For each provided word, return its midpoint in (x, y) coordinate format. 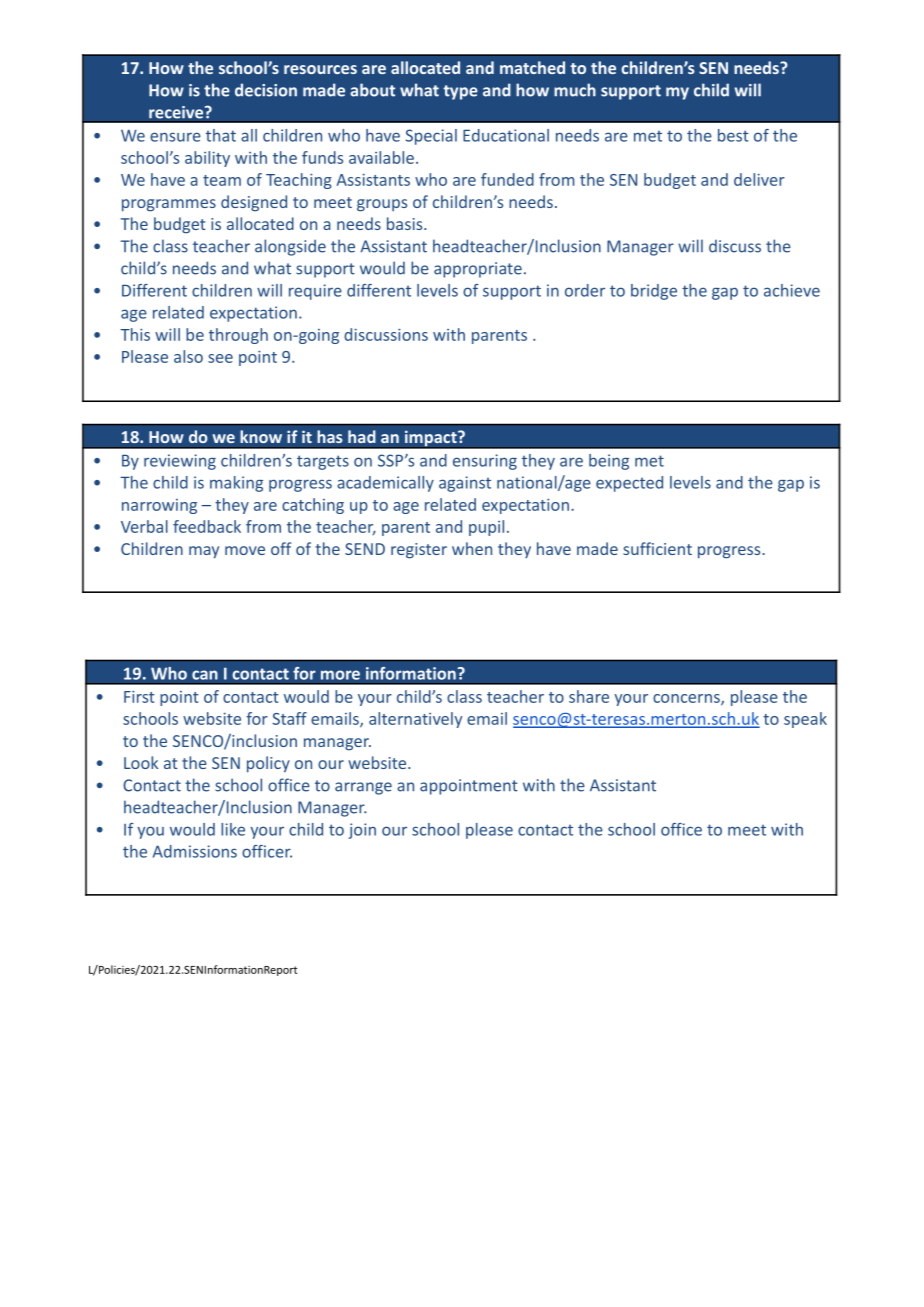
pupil (486, 528)
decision (266, 90)
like (233, 829)
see (220, 358)
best (733, 135)
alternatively (415, 720)
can (205, 675)
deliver (759, 179)
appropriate (478, 270)
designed (254, 203)
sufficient (657, 548)
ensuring (485, 462)
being (609, 462)
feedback (207, 526)
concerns (687, 699)
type (460, 92)
